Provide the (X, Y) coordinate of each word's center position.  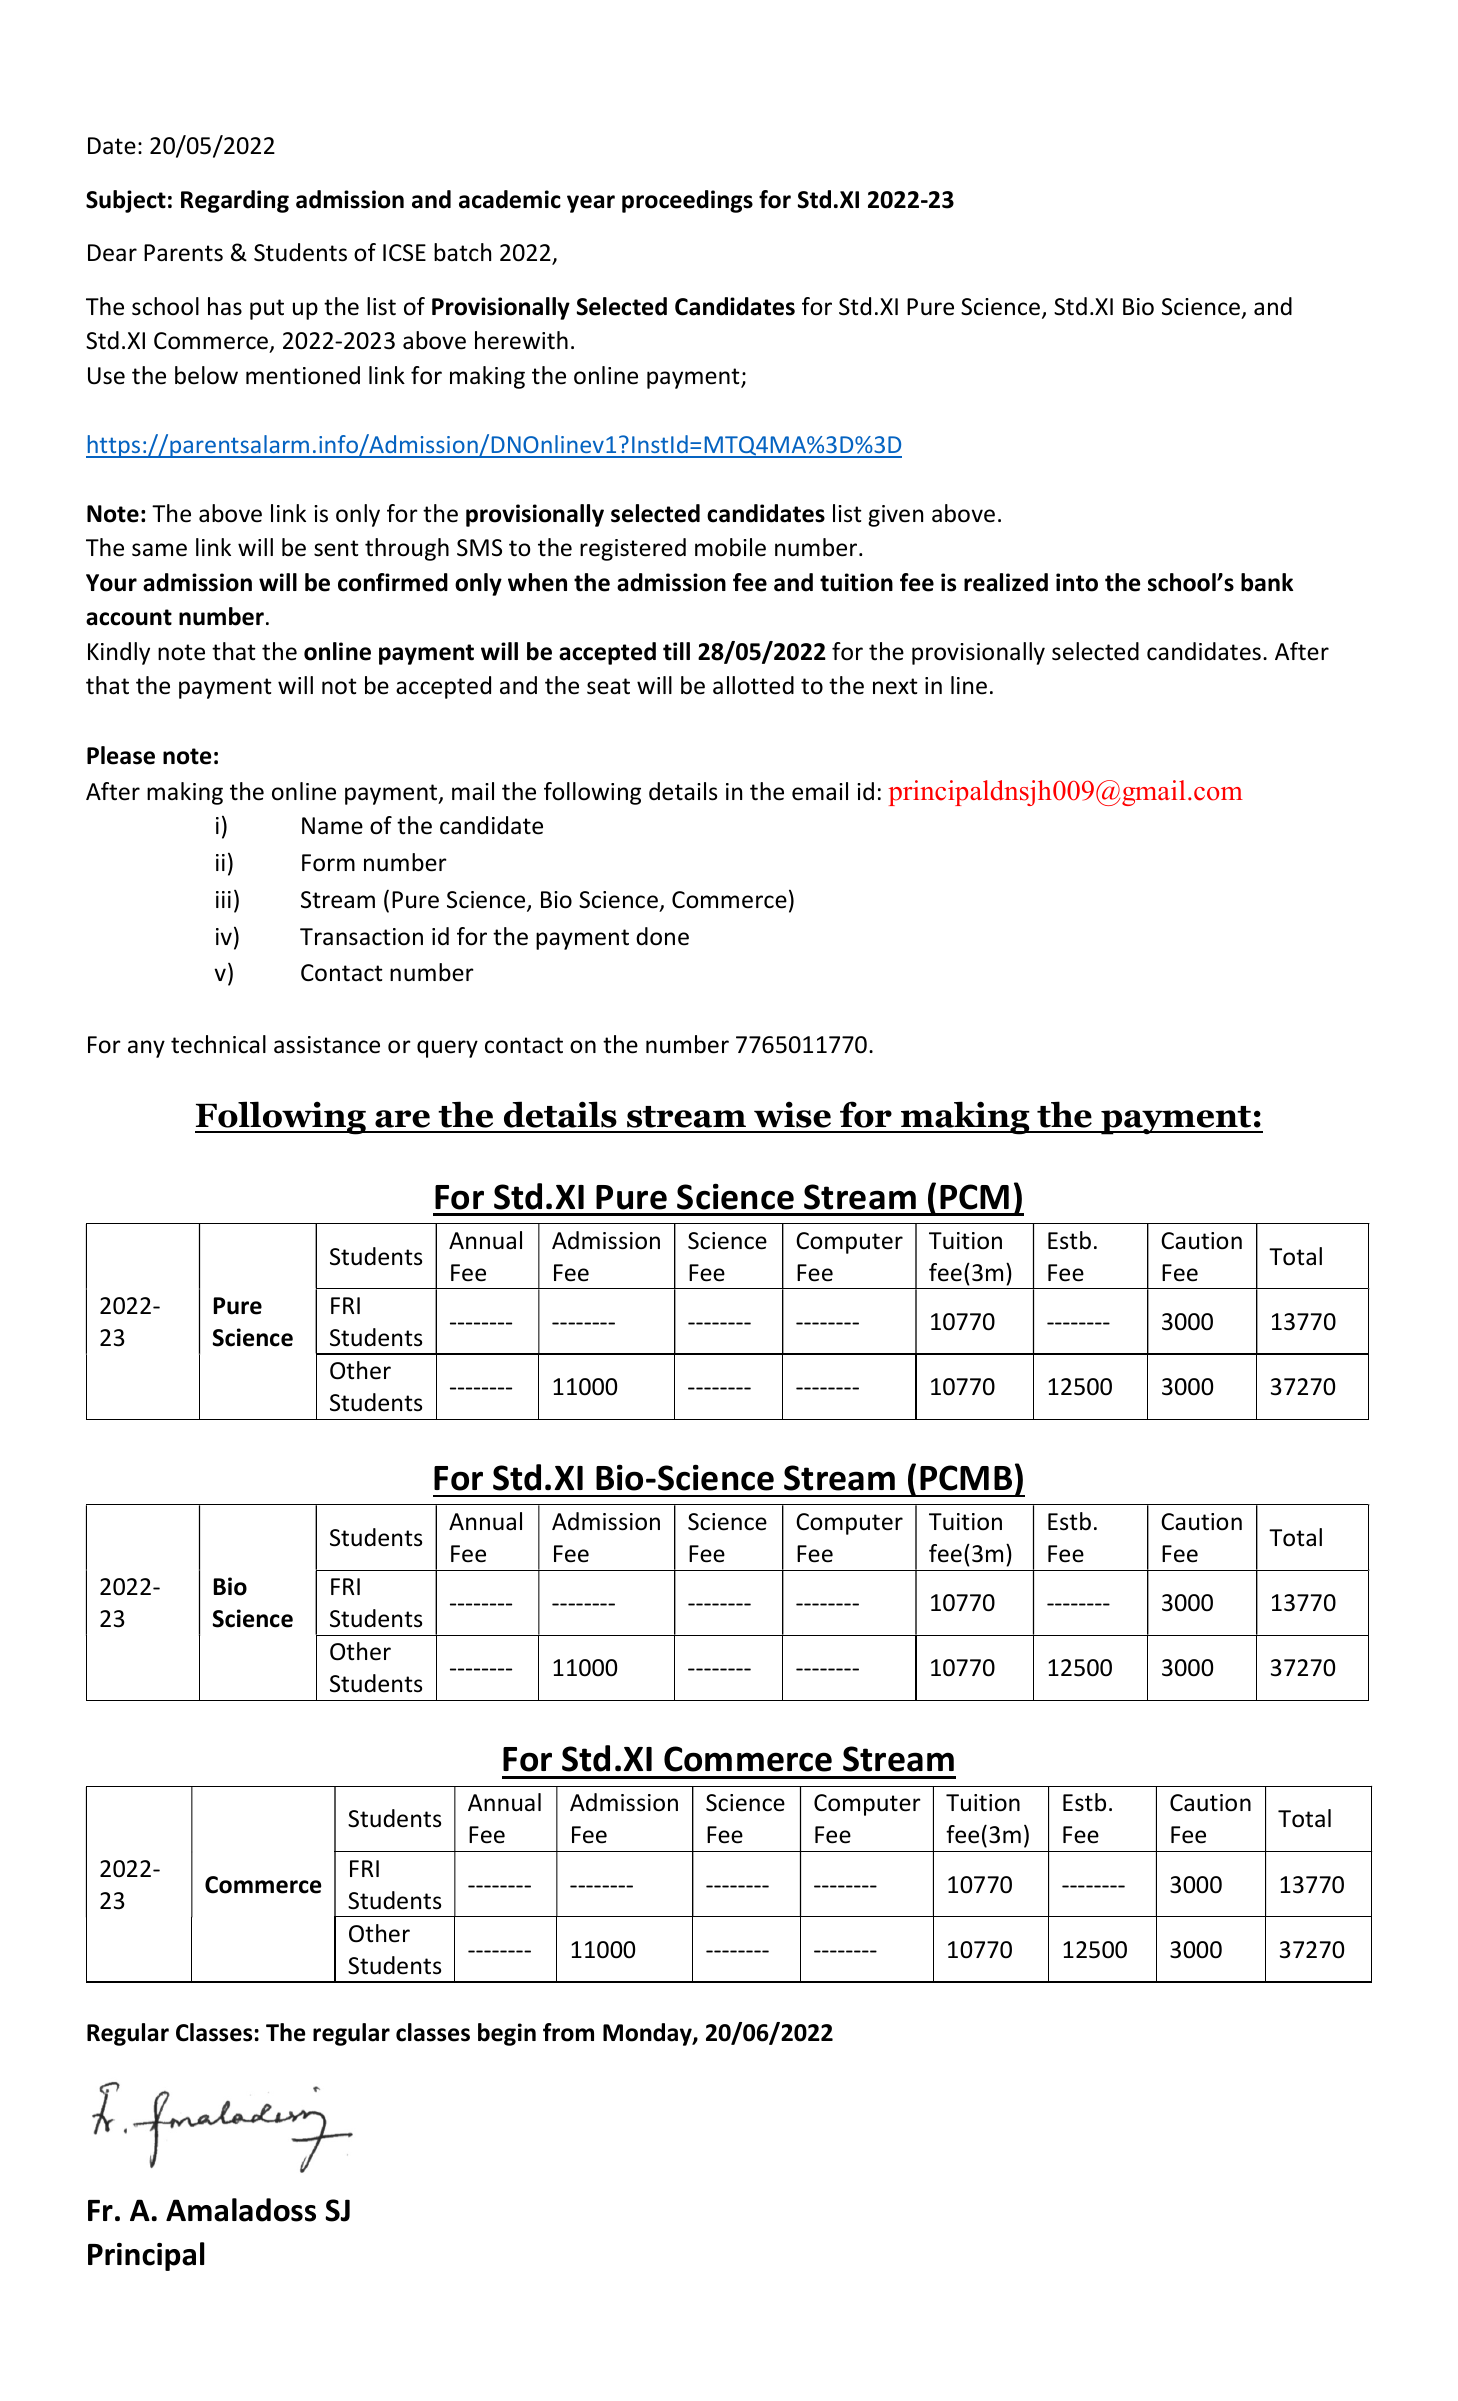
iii (223, 899)
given (895, 516)
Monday (648, 2034)
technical (218, 1044)
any (146, 1049)
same (159, 550)
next (895, 686)
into (1077, 582)
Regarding (235, 201)
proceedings (687, 201)
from (568, 2032)
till (676, 651)
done (662, 936)
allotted (753, 685)
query (447, 1049)
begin (507, 2034)
